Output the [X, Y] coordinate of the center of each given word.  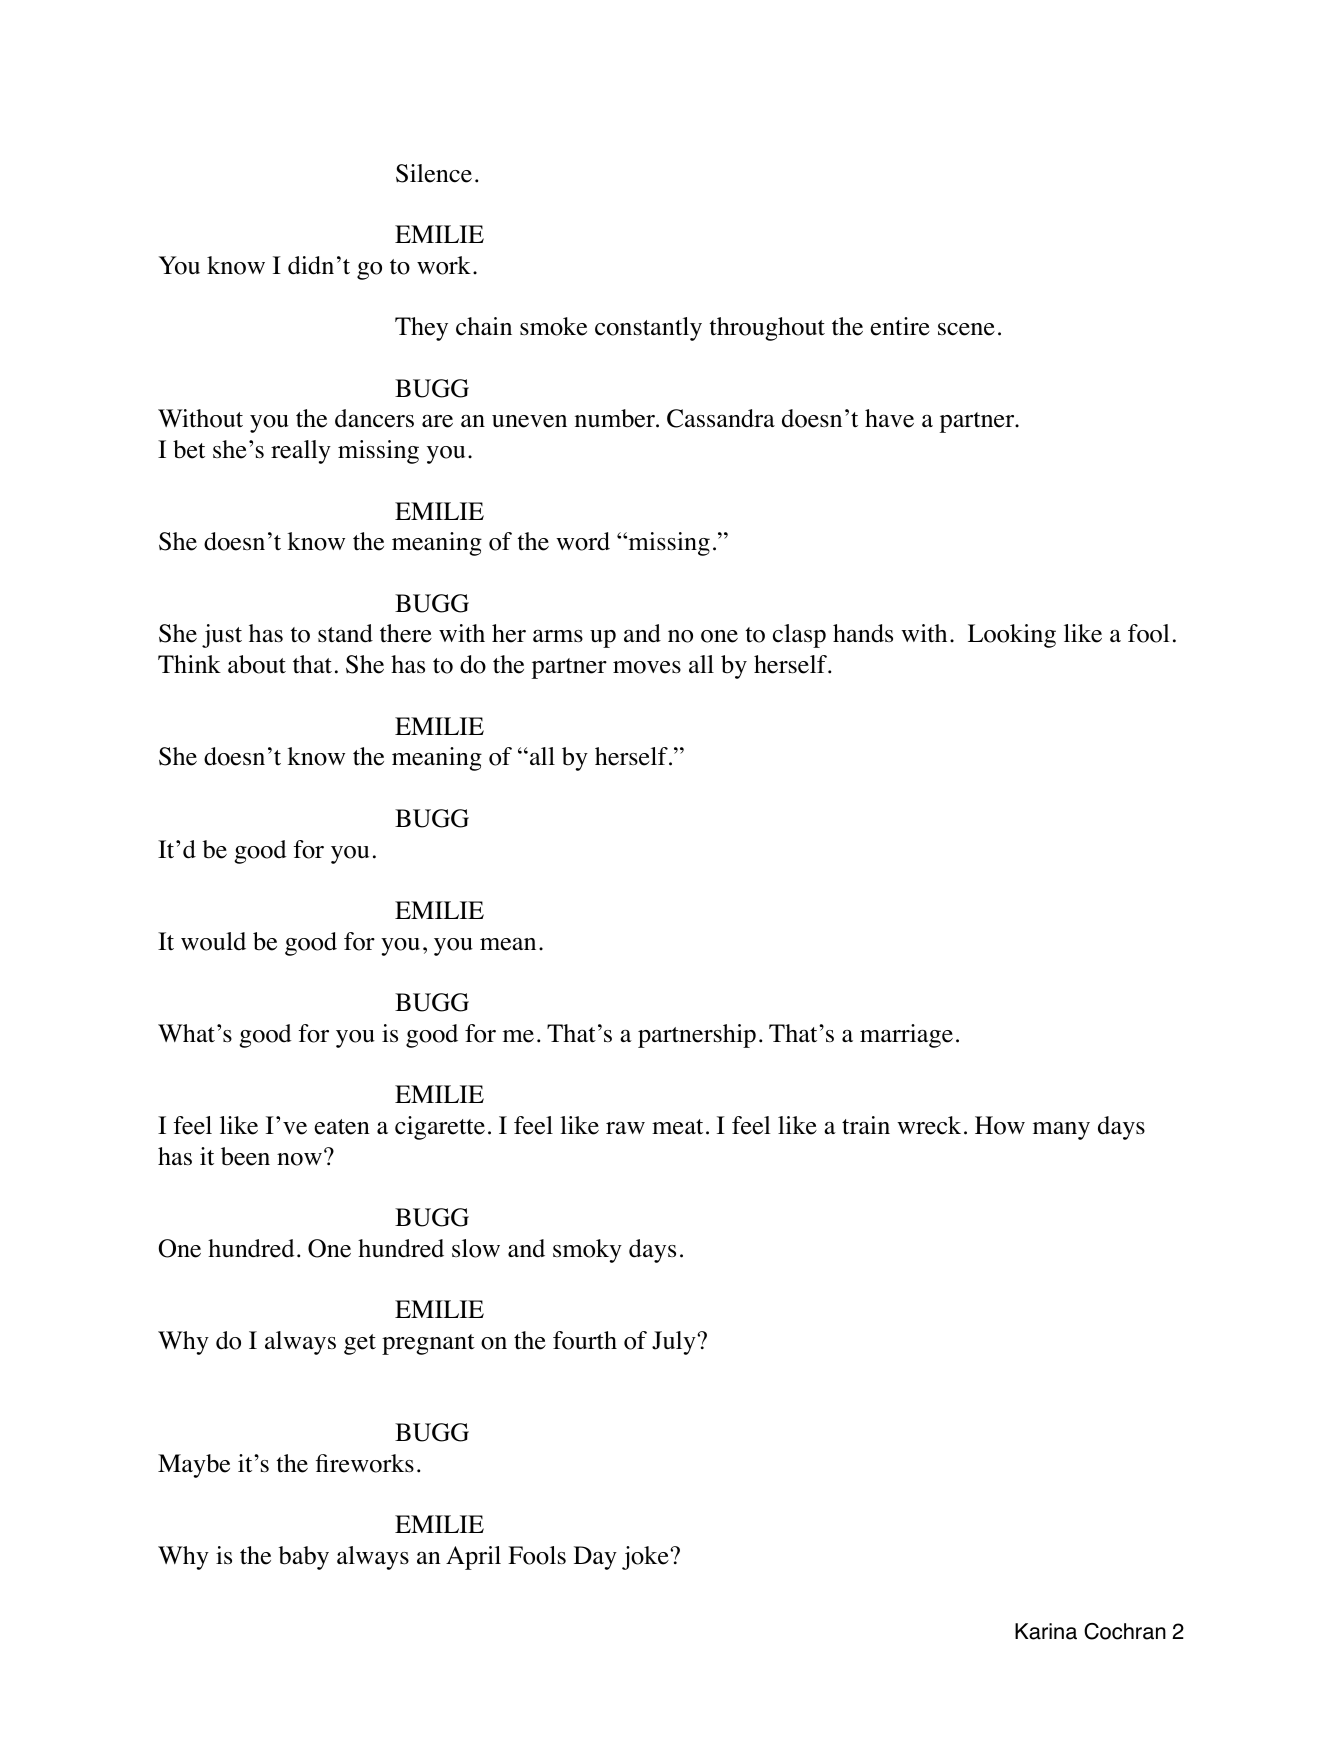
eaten [342, 1127]
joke [646, 1558]
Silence [434, 173]
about [257, 664]
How [1000, 1125]
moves [647, 667]
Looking [1012, 636]
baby [304, 1558]
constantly [648, 329]
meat [677, 1127]
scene [966, 329]
